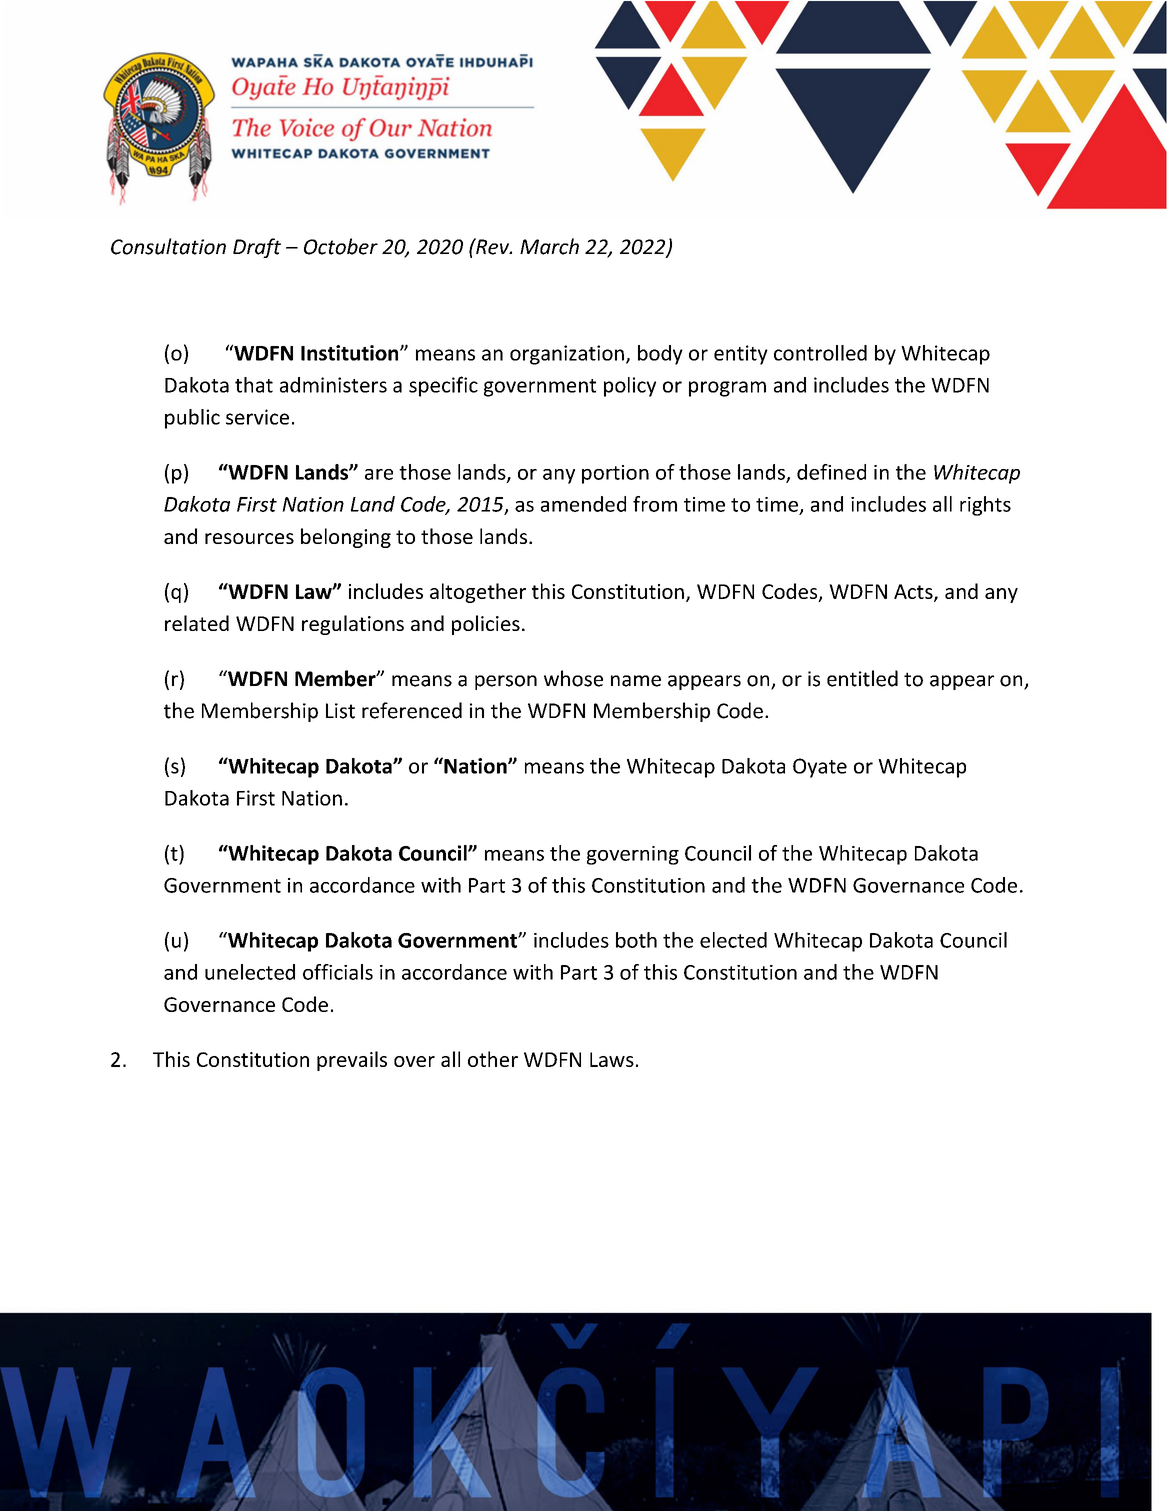 Image resolution: width=1168 pixels, height=1511 pixels. I want to click on Laws, so click(612, 1059).
